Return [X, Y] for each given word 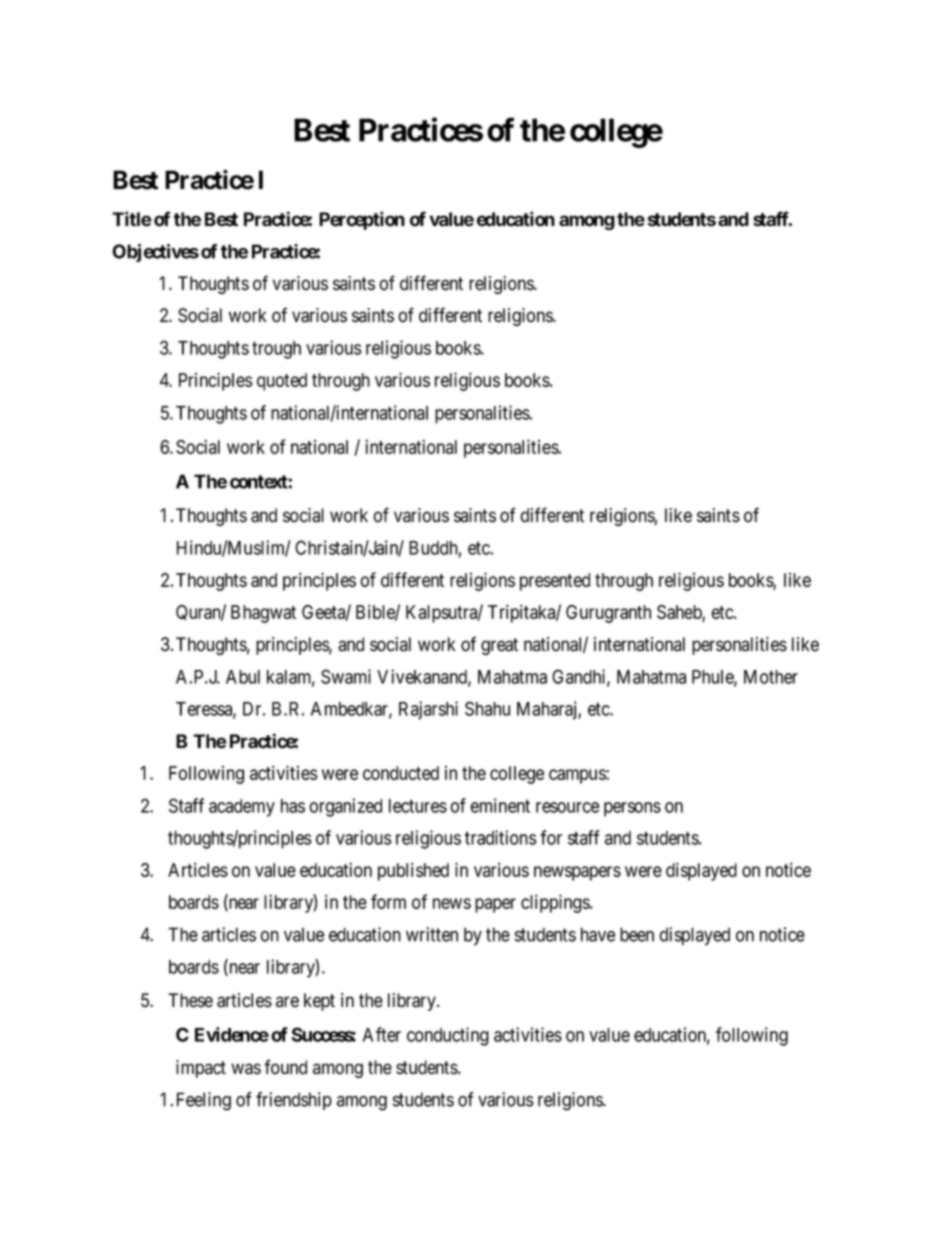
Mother [771, 677]
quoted [282, 382]
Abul [243, 677]
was [246, 1069]
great [499, 646]
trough [276, 350]
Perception [362, 220]
